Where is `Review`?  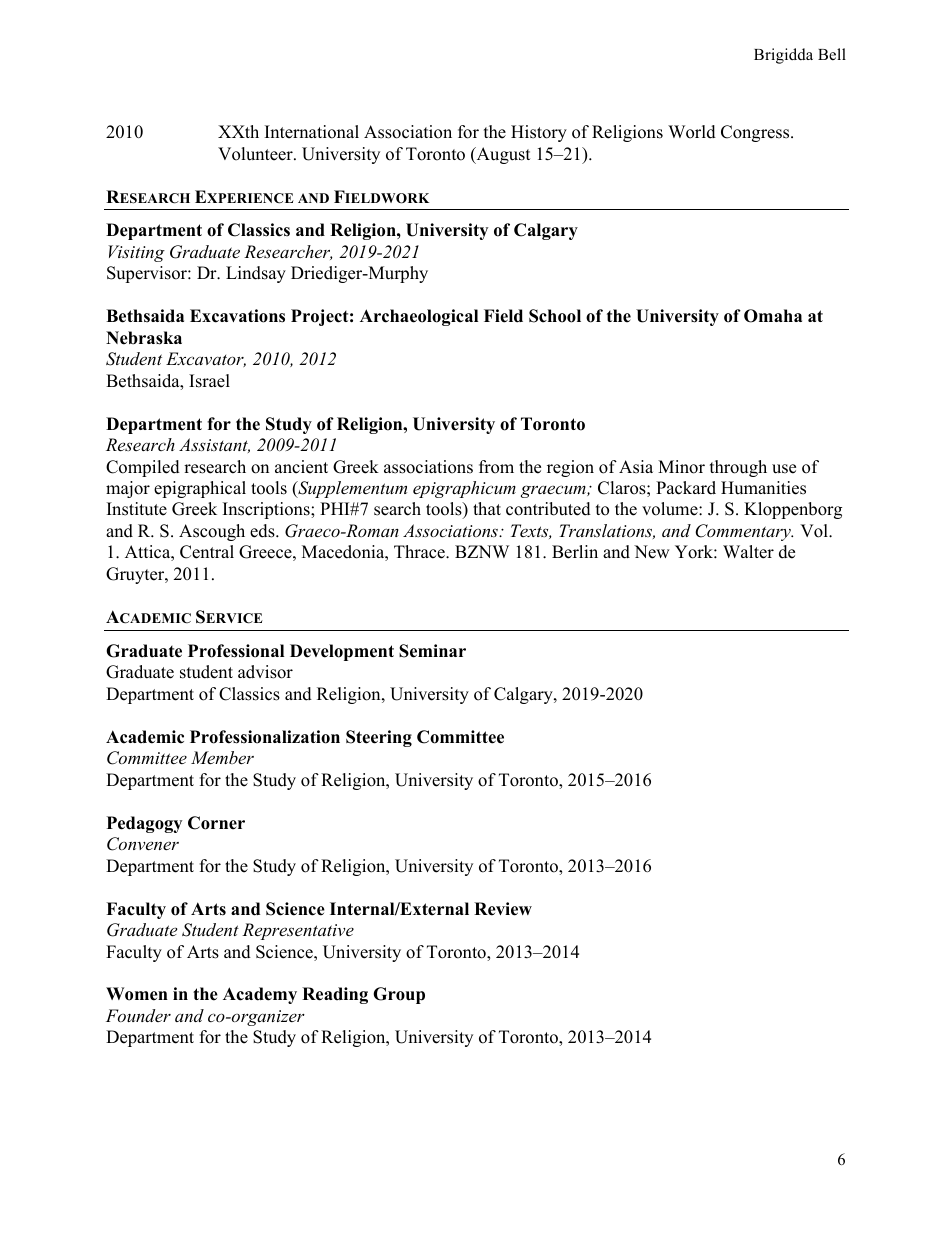 Review is located at coordinates (503, 909).
